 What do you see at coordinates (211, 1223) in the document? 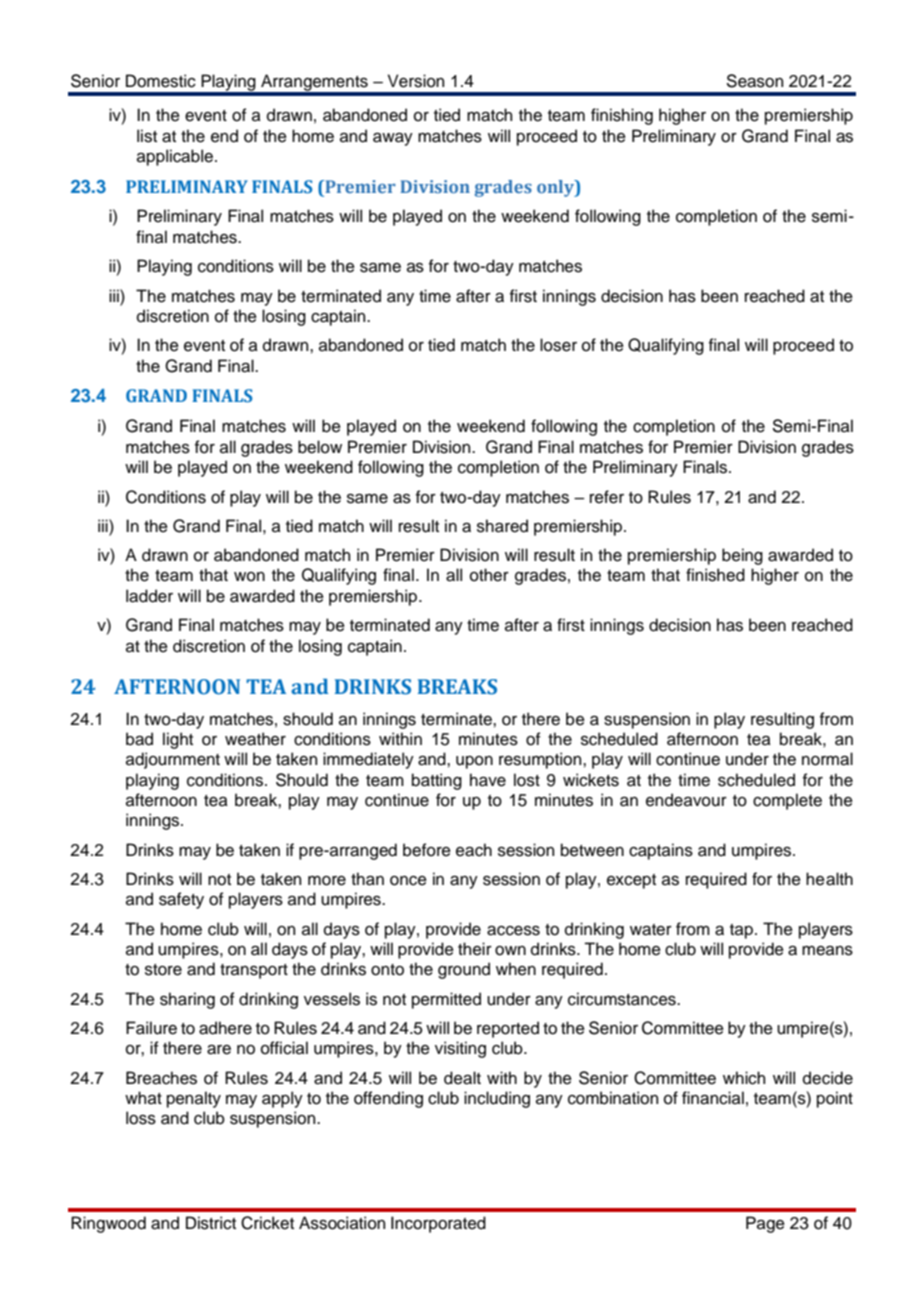
I see `District` at bounding box center [211, 1223].
